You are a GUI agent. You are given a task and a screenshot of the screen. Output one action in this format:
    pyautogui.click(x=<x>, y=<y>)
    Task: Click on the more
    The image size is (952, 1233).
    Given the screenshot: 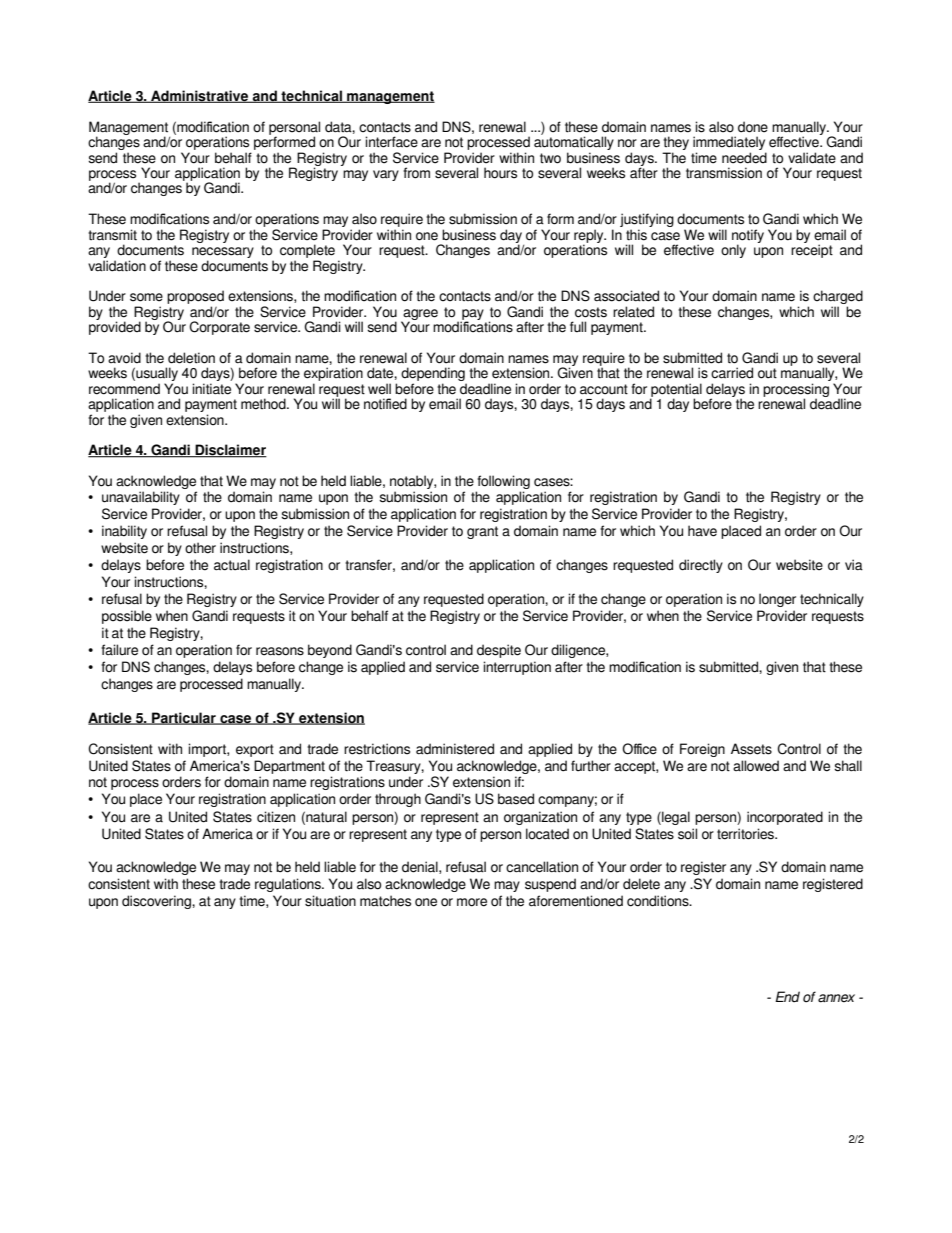 What is the action you would take?
    pyautogui.click(x=472, y=902)
